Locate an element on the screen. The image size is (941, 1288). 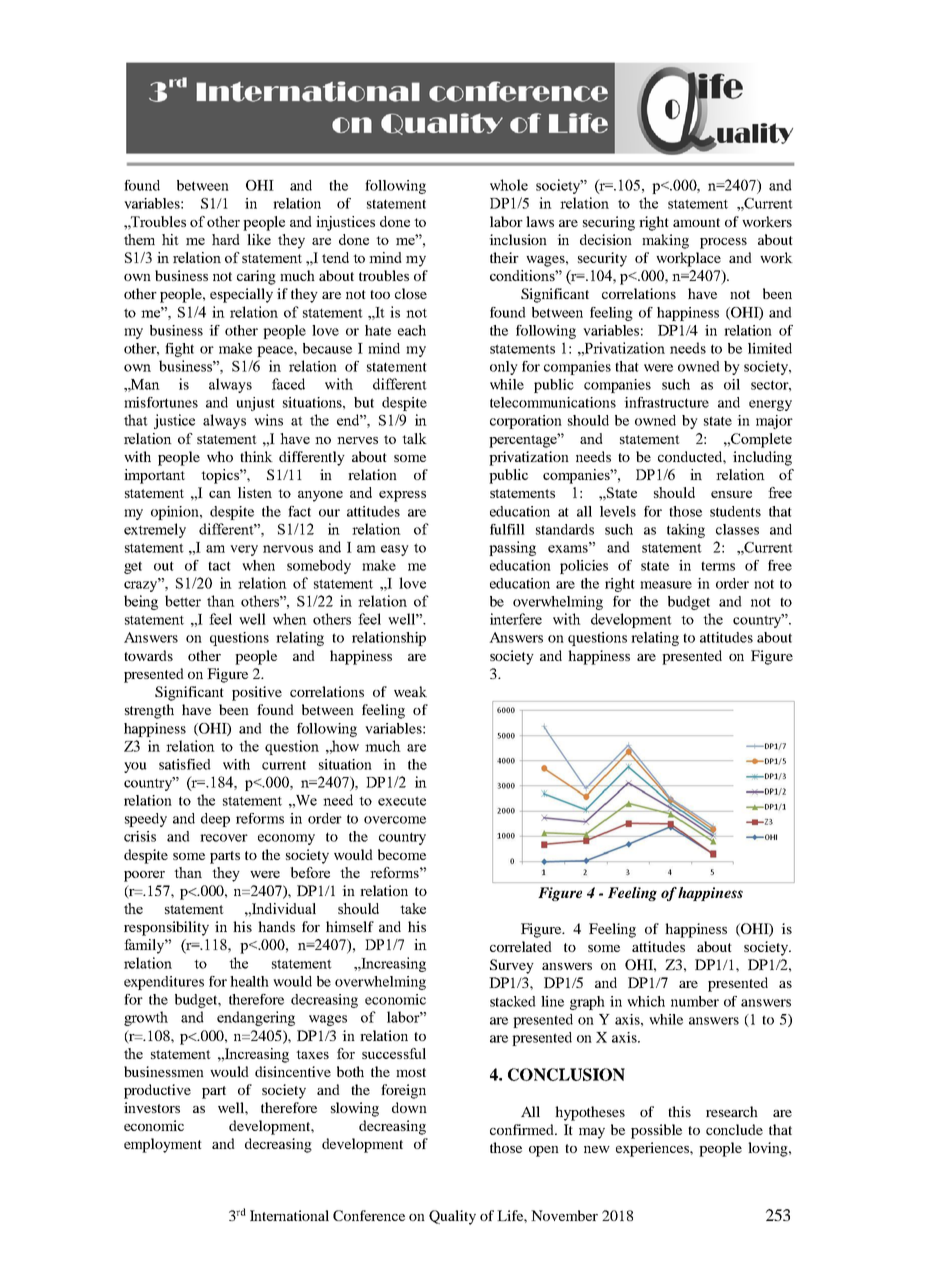
whole is located at coordinates (509, 185).
